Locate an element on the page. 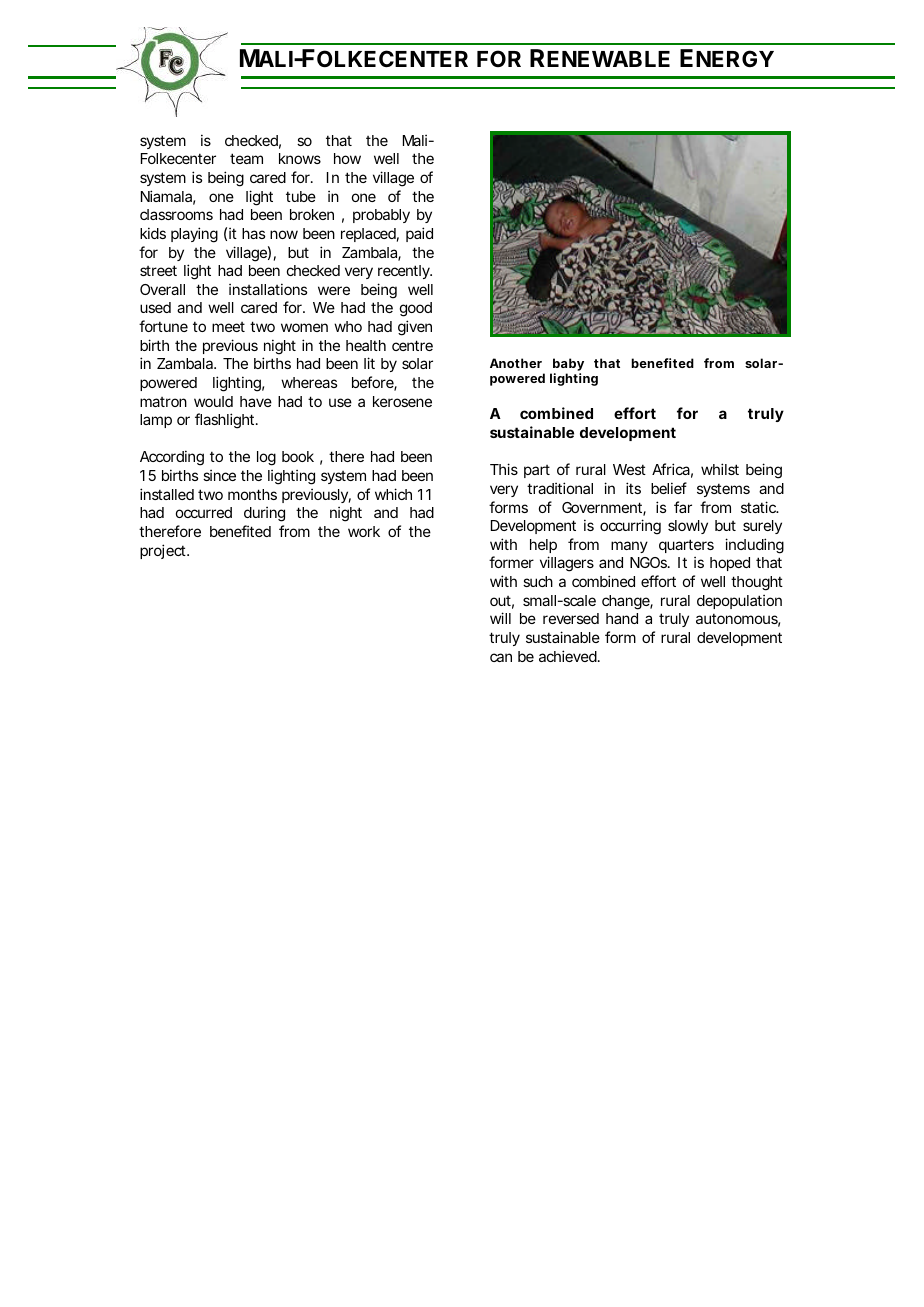 The image size is (924, 1307). whilst is located at coordinates (720, 469).
